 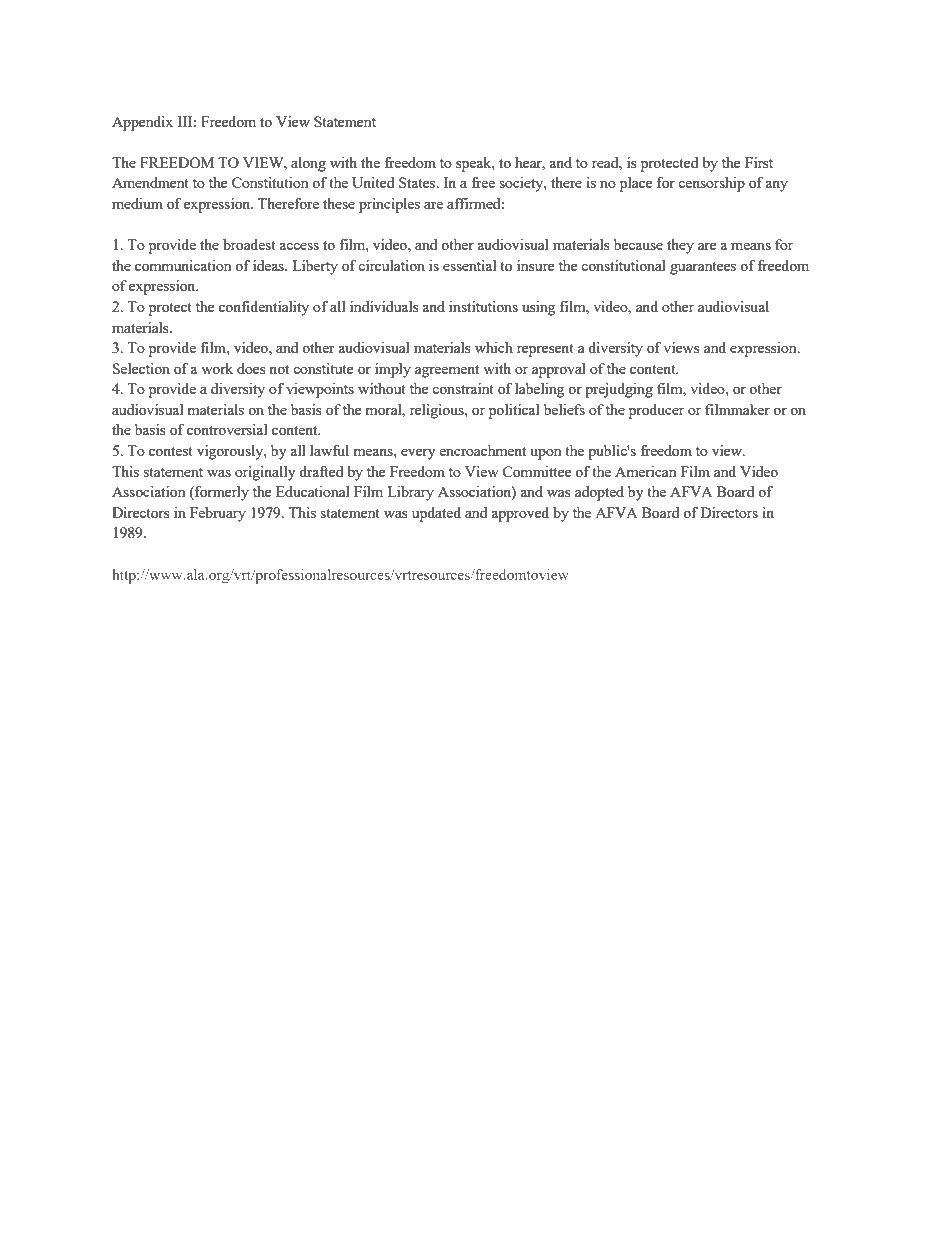 What do you see at coordinates (389, 205) in the screenshot?
I see `principles` at bounding box center [389, 205].
